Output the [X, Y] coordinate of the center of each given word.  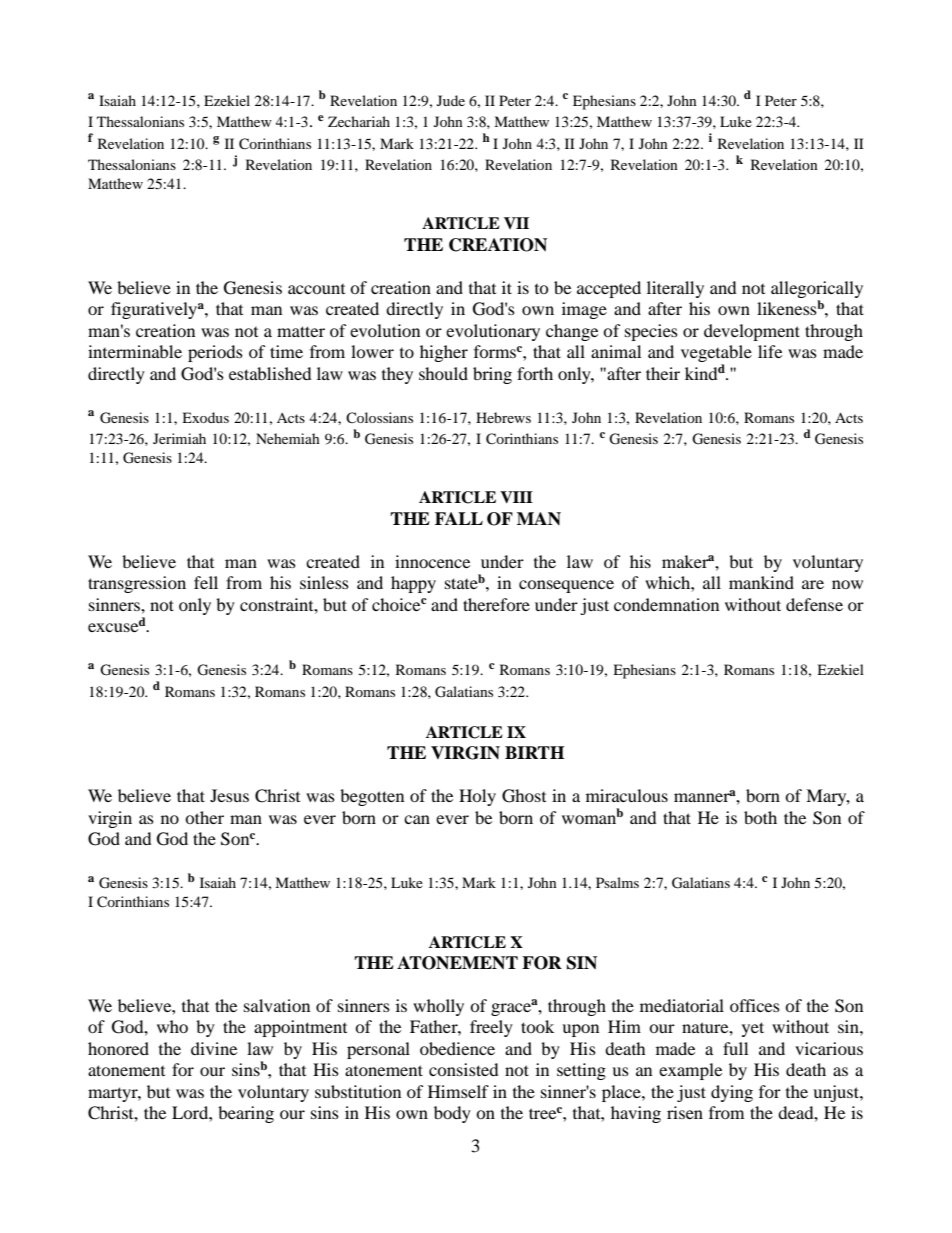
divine [214, 1048]
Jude [451, 100]
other [204, 817]
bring [492, 375]
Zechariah [359, 121]
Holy [477, 797]
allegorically [817, 289]
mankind [761, 582]
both [760, 817]
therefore [496, 604]
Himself [458, 1091]
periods [215, 353]
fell [206, 582]
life [770, 351]
